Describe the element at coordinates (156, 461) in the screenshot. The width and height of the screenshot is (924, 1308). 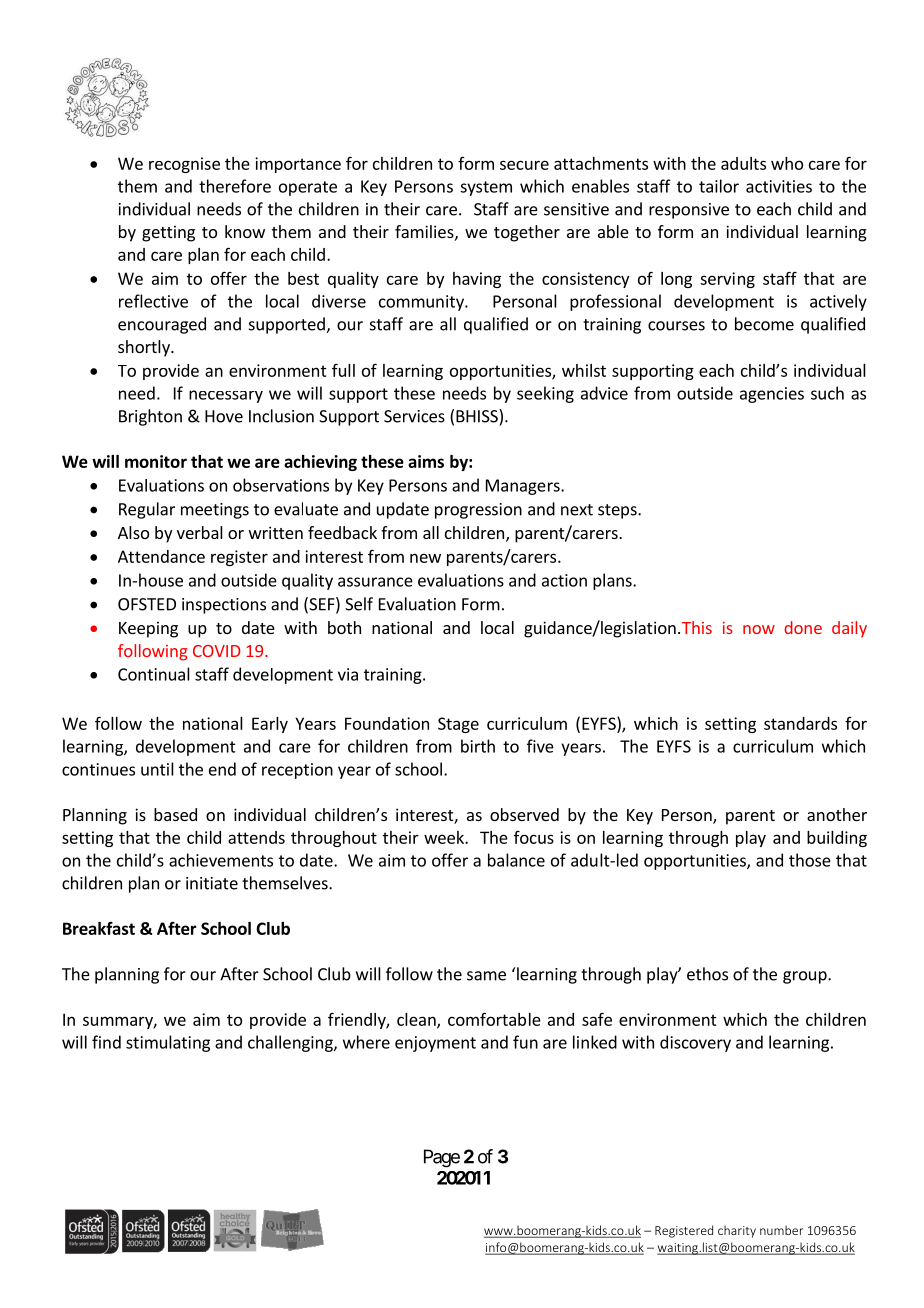
I see `monitor` at that location.
